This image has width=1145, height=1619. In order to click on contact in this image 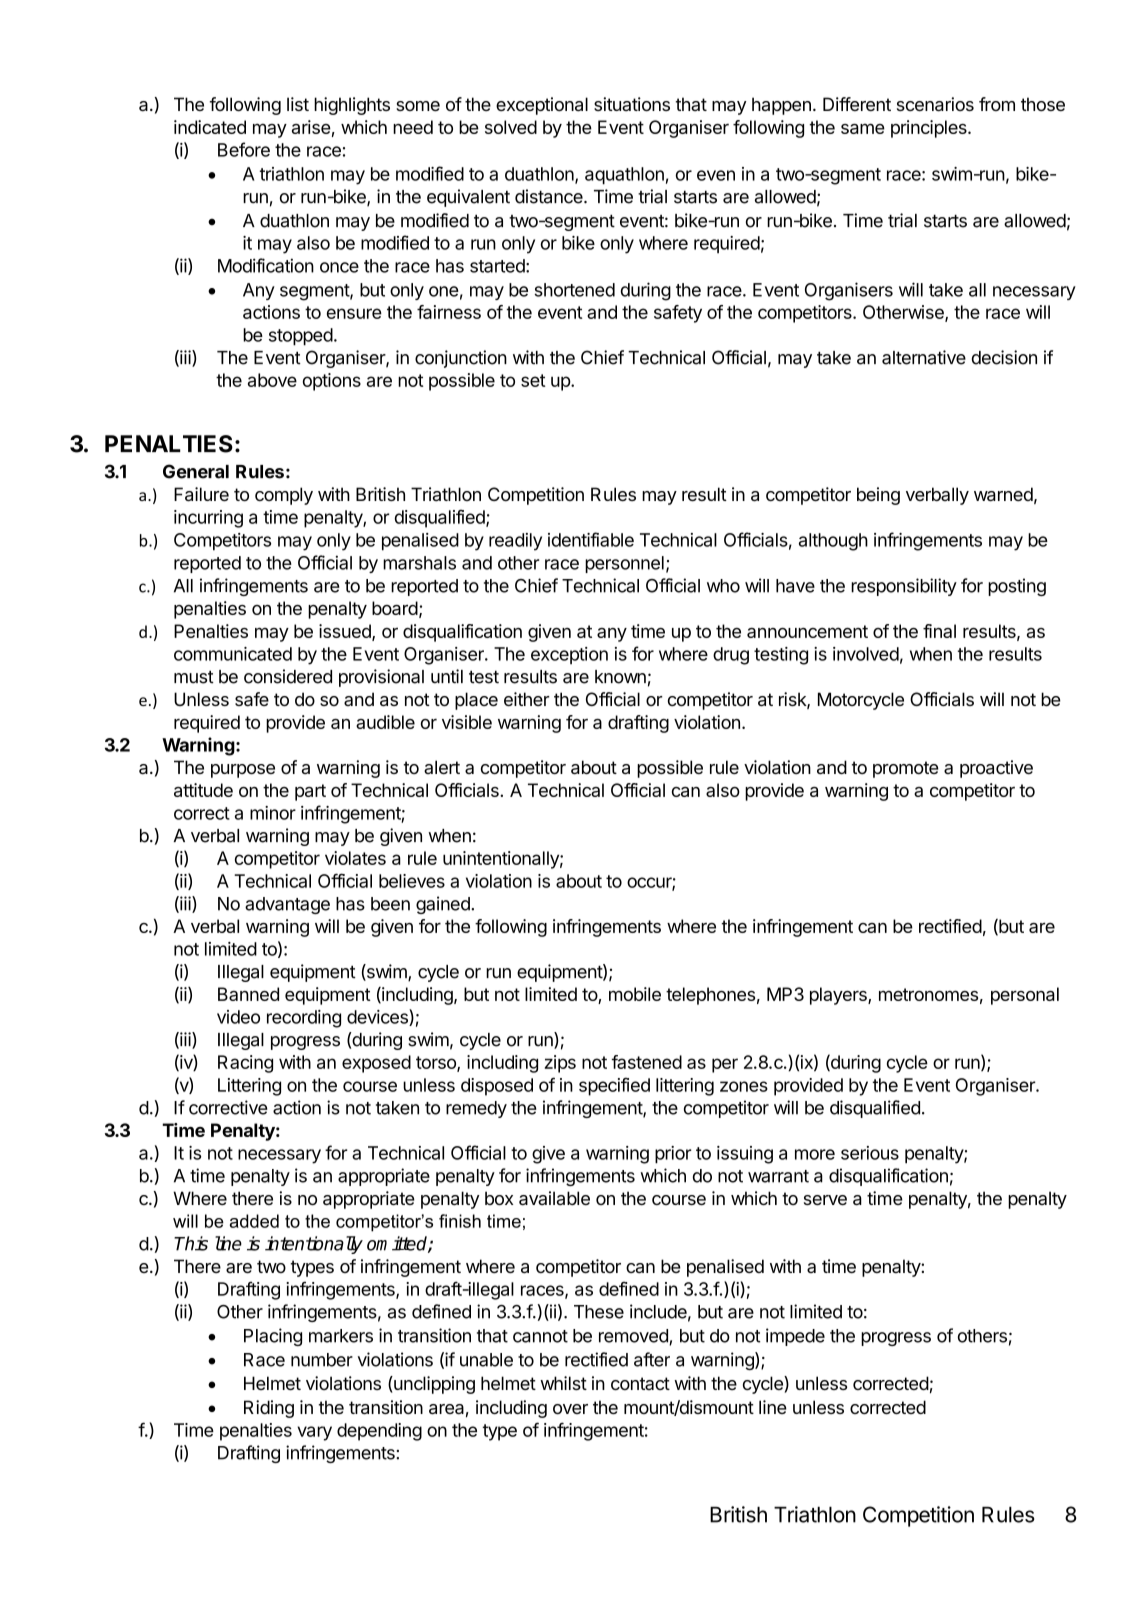, I will do `click(640, 1383)`.
